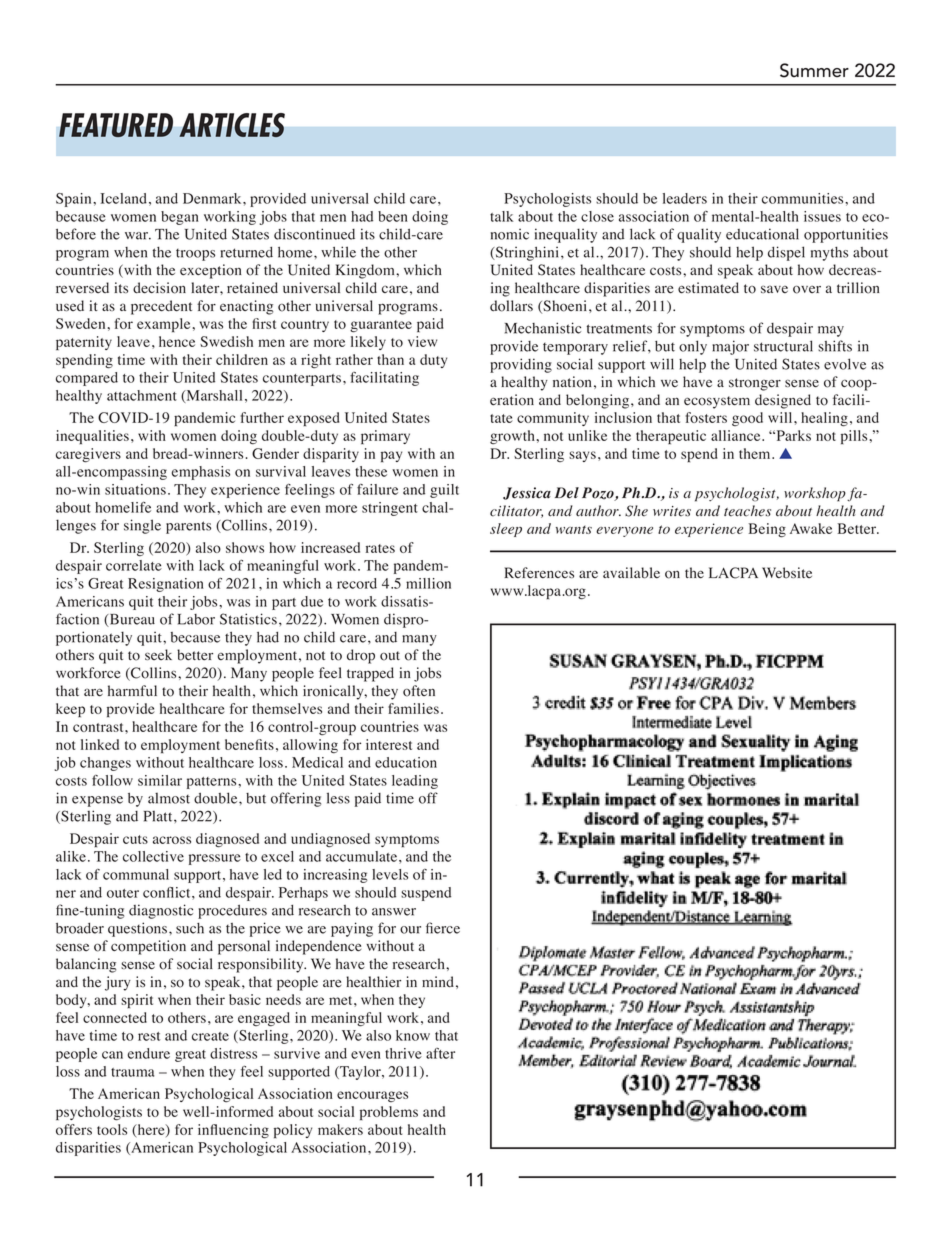 The height and width of the page is (1233, 952). Describe the element at coordinates (814, 70) in the page. I see `Summer` at that location.
